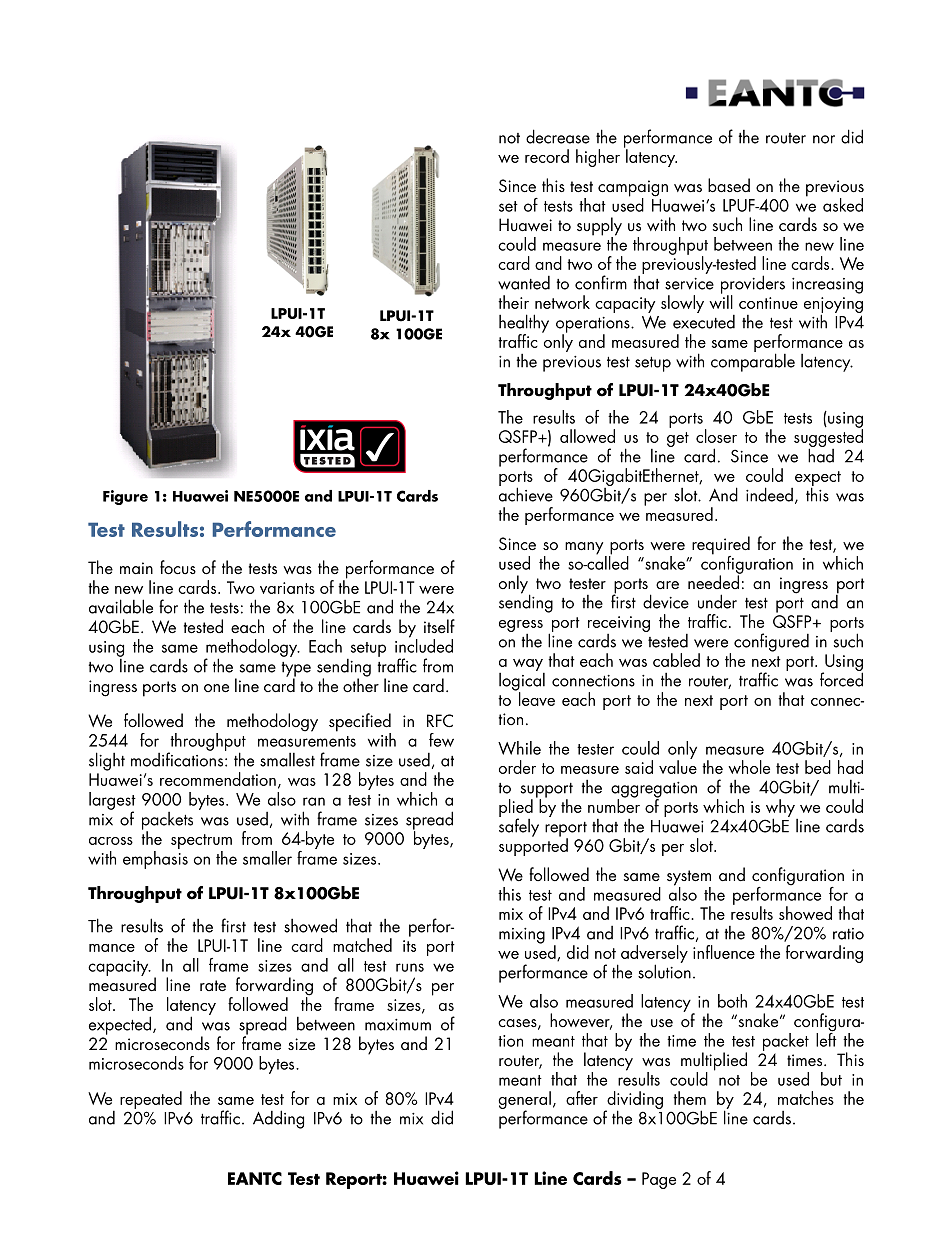  What do you see at coordinates (689, 879) in the page?
I see `system` at bounding box center [689, 879].
